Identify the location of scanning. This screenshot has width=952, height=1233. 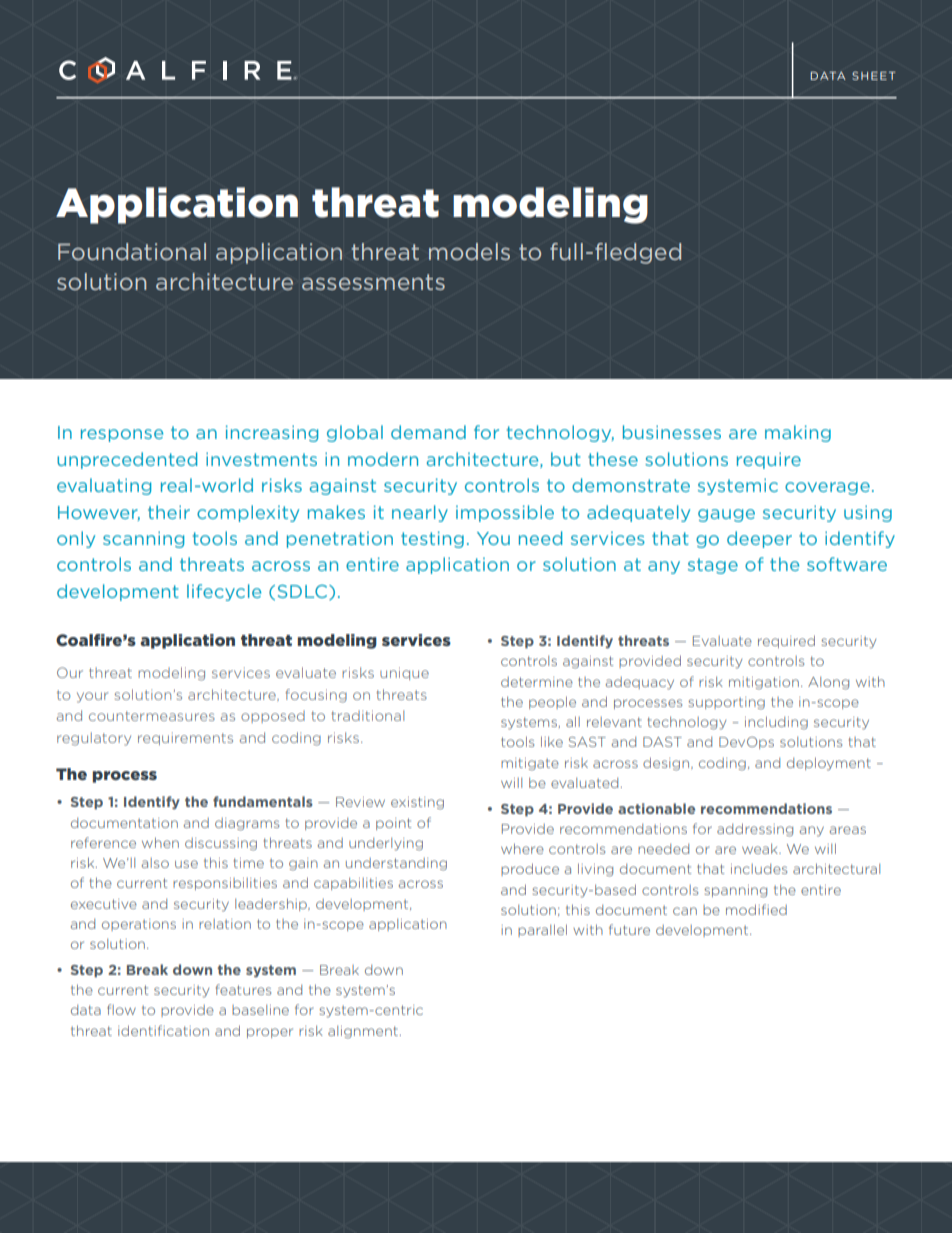
(143, 539).
